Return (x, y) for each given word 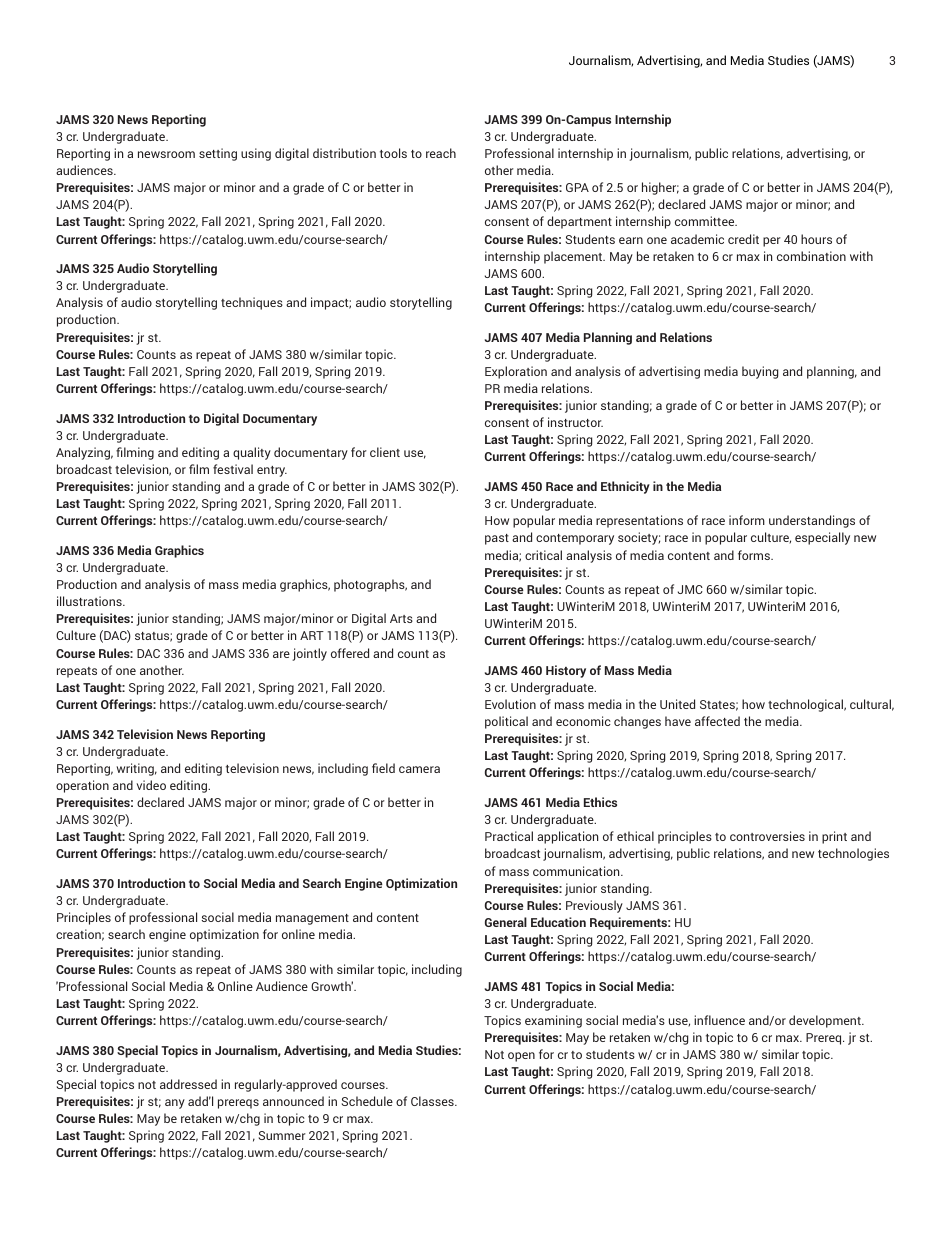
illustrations (90, 601)
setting (218, 154)
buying (760, 372)
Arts (401, 618)
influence (719, 1020)
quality (252, 453)
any (175, 1104)
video (151, 785)
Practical (509, 836)
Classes (433, 1101)
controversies (767, 836)
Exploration (516, 372)
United (677, 704)
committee (706, 221)
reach (441, 153)
